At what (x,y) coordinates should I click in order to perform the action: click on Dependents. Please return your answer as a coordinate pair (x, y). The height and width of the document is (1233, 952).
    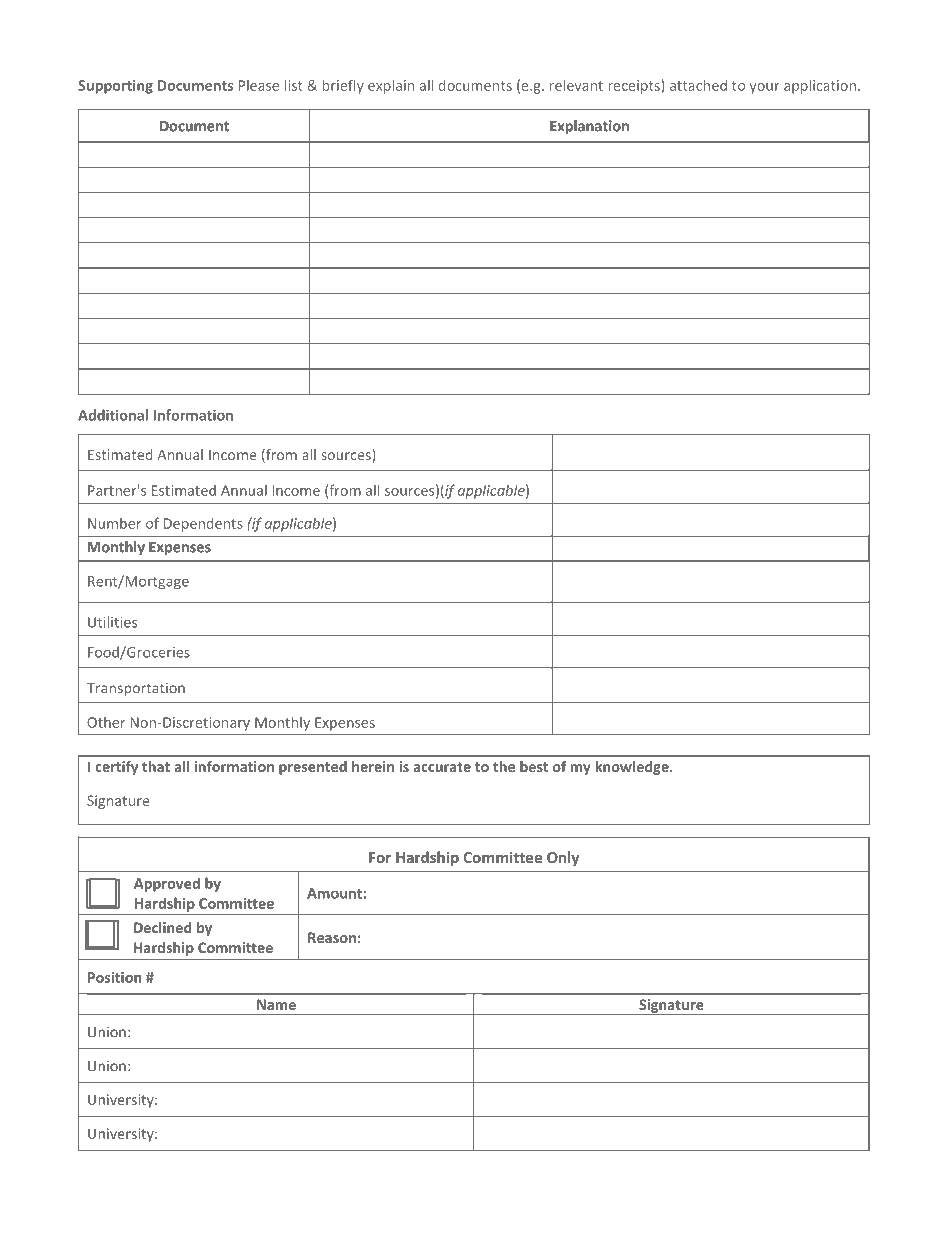
    Looking at the image, I should click on (203, 524).
